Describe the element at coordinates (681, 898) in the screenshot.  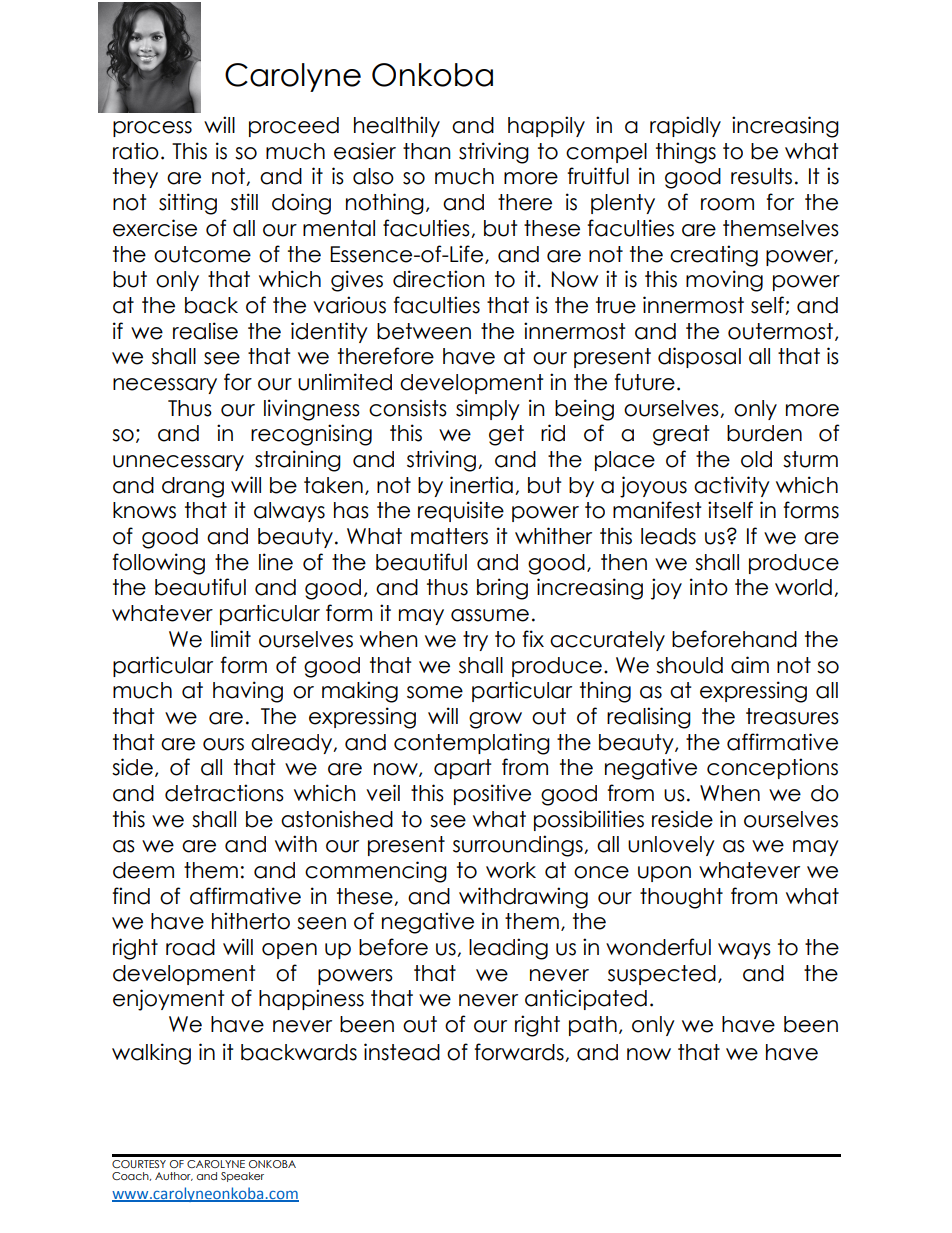
I see `thought` at that location.
